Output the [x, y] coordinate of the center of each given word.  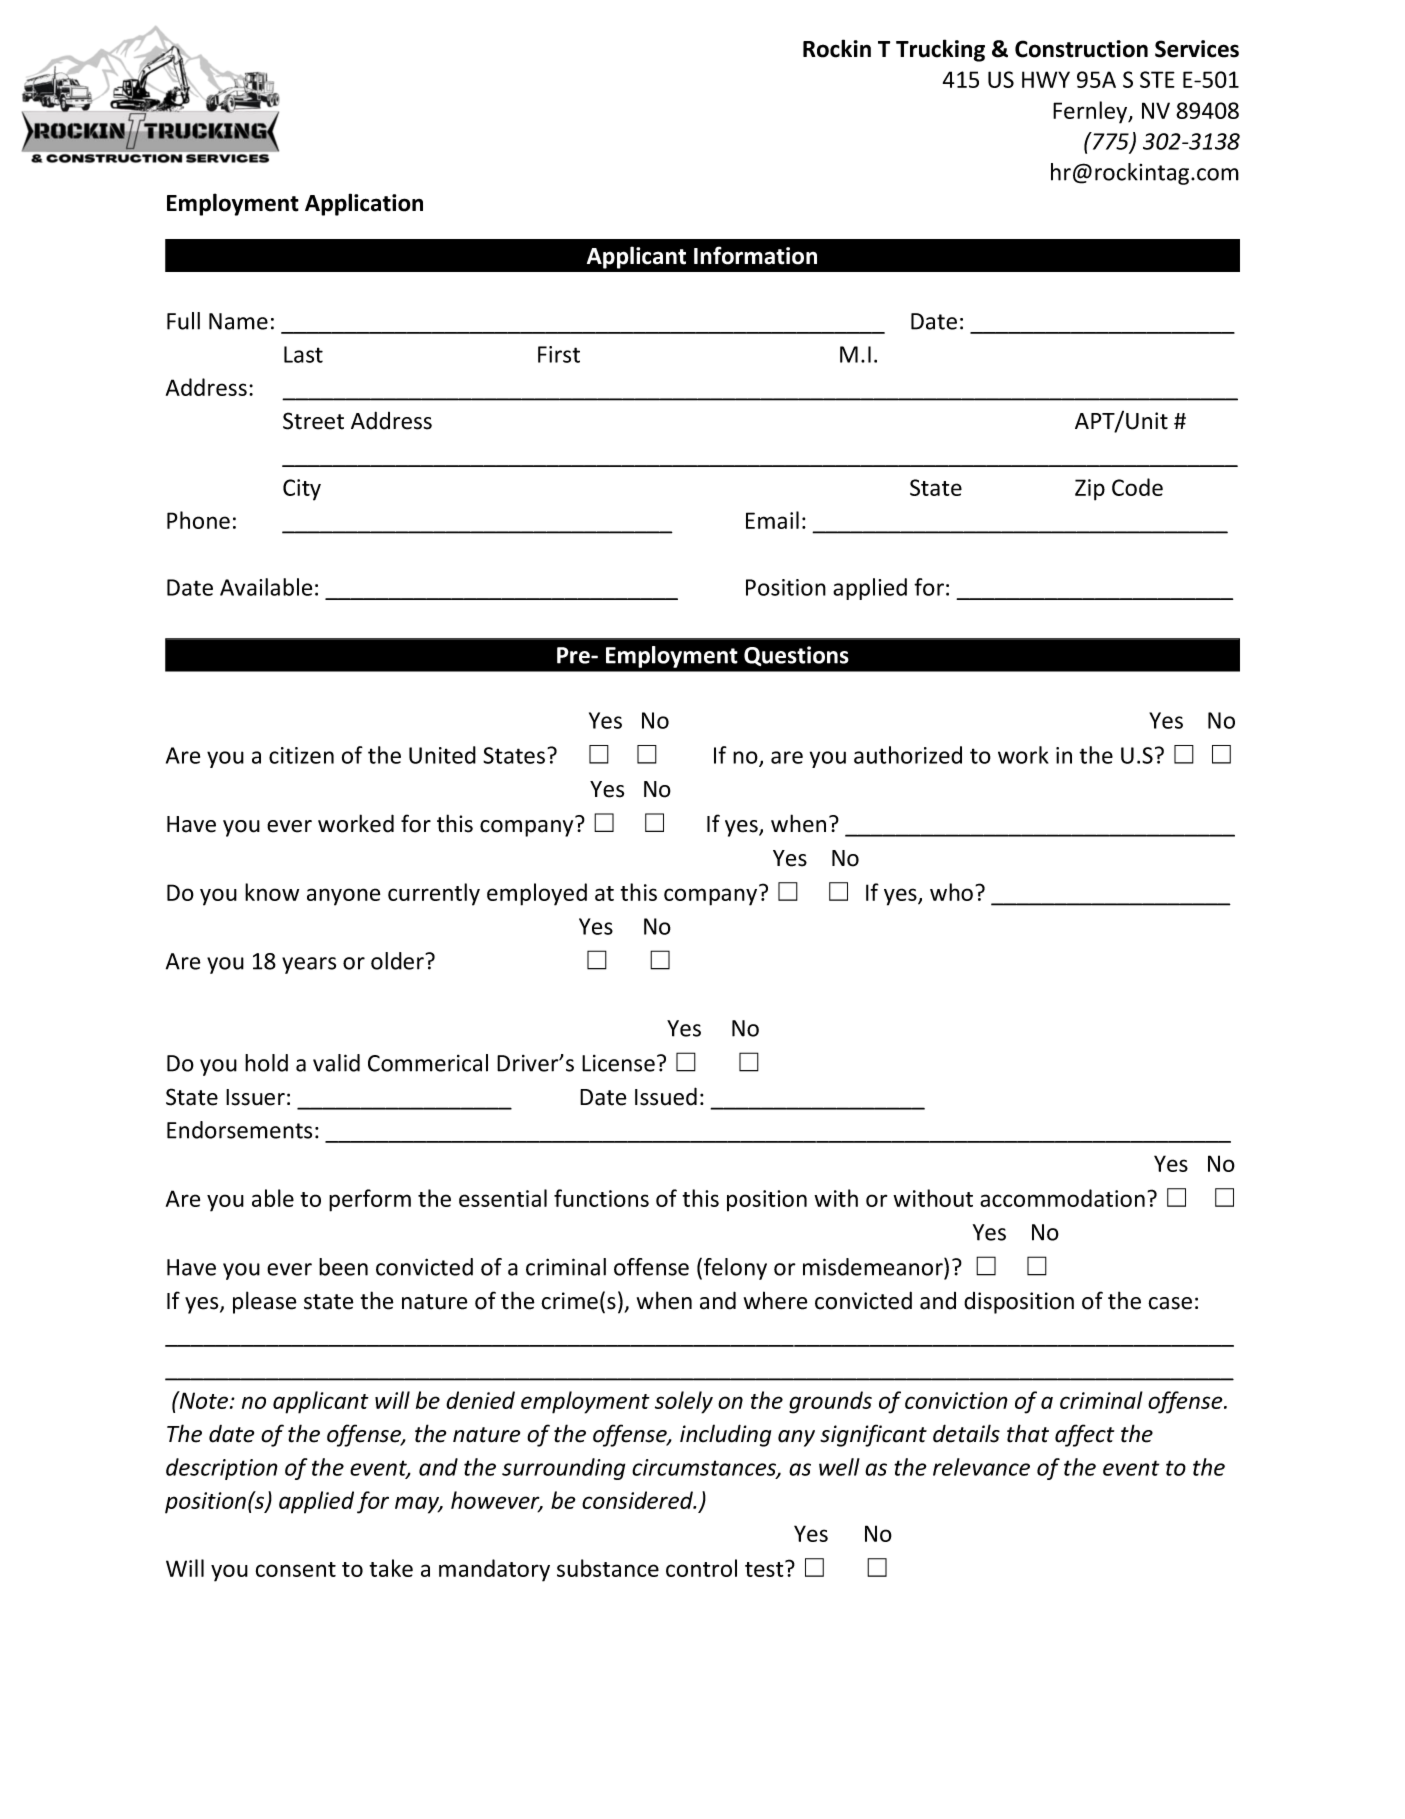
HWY [1046, 79]
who [951, 892]
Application [364, 204]
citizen [301, 755]
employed [537, 894]
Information [755, 255]
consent [296, 1569]
